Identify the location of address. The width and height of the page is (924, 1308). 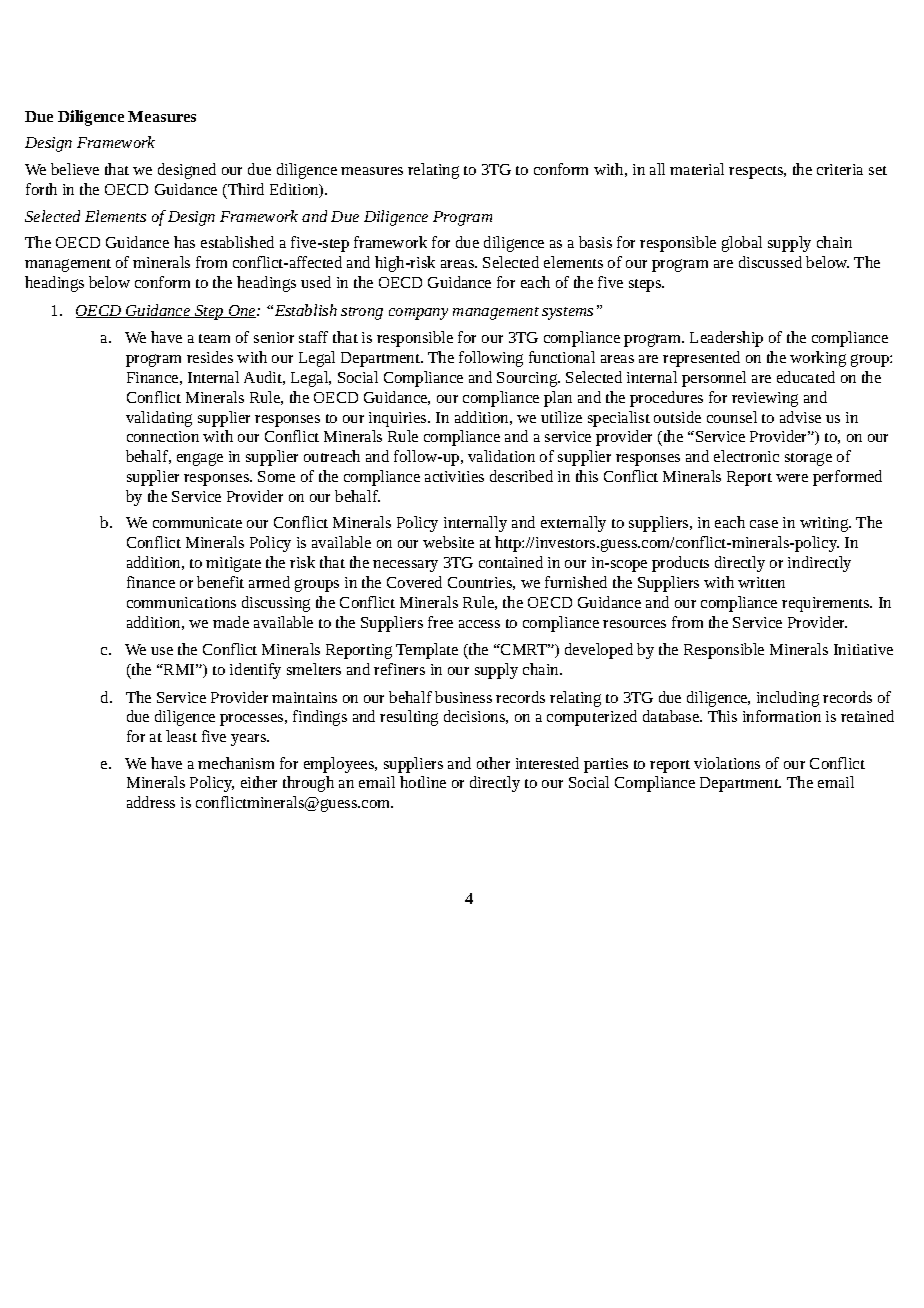
(151, 802).
